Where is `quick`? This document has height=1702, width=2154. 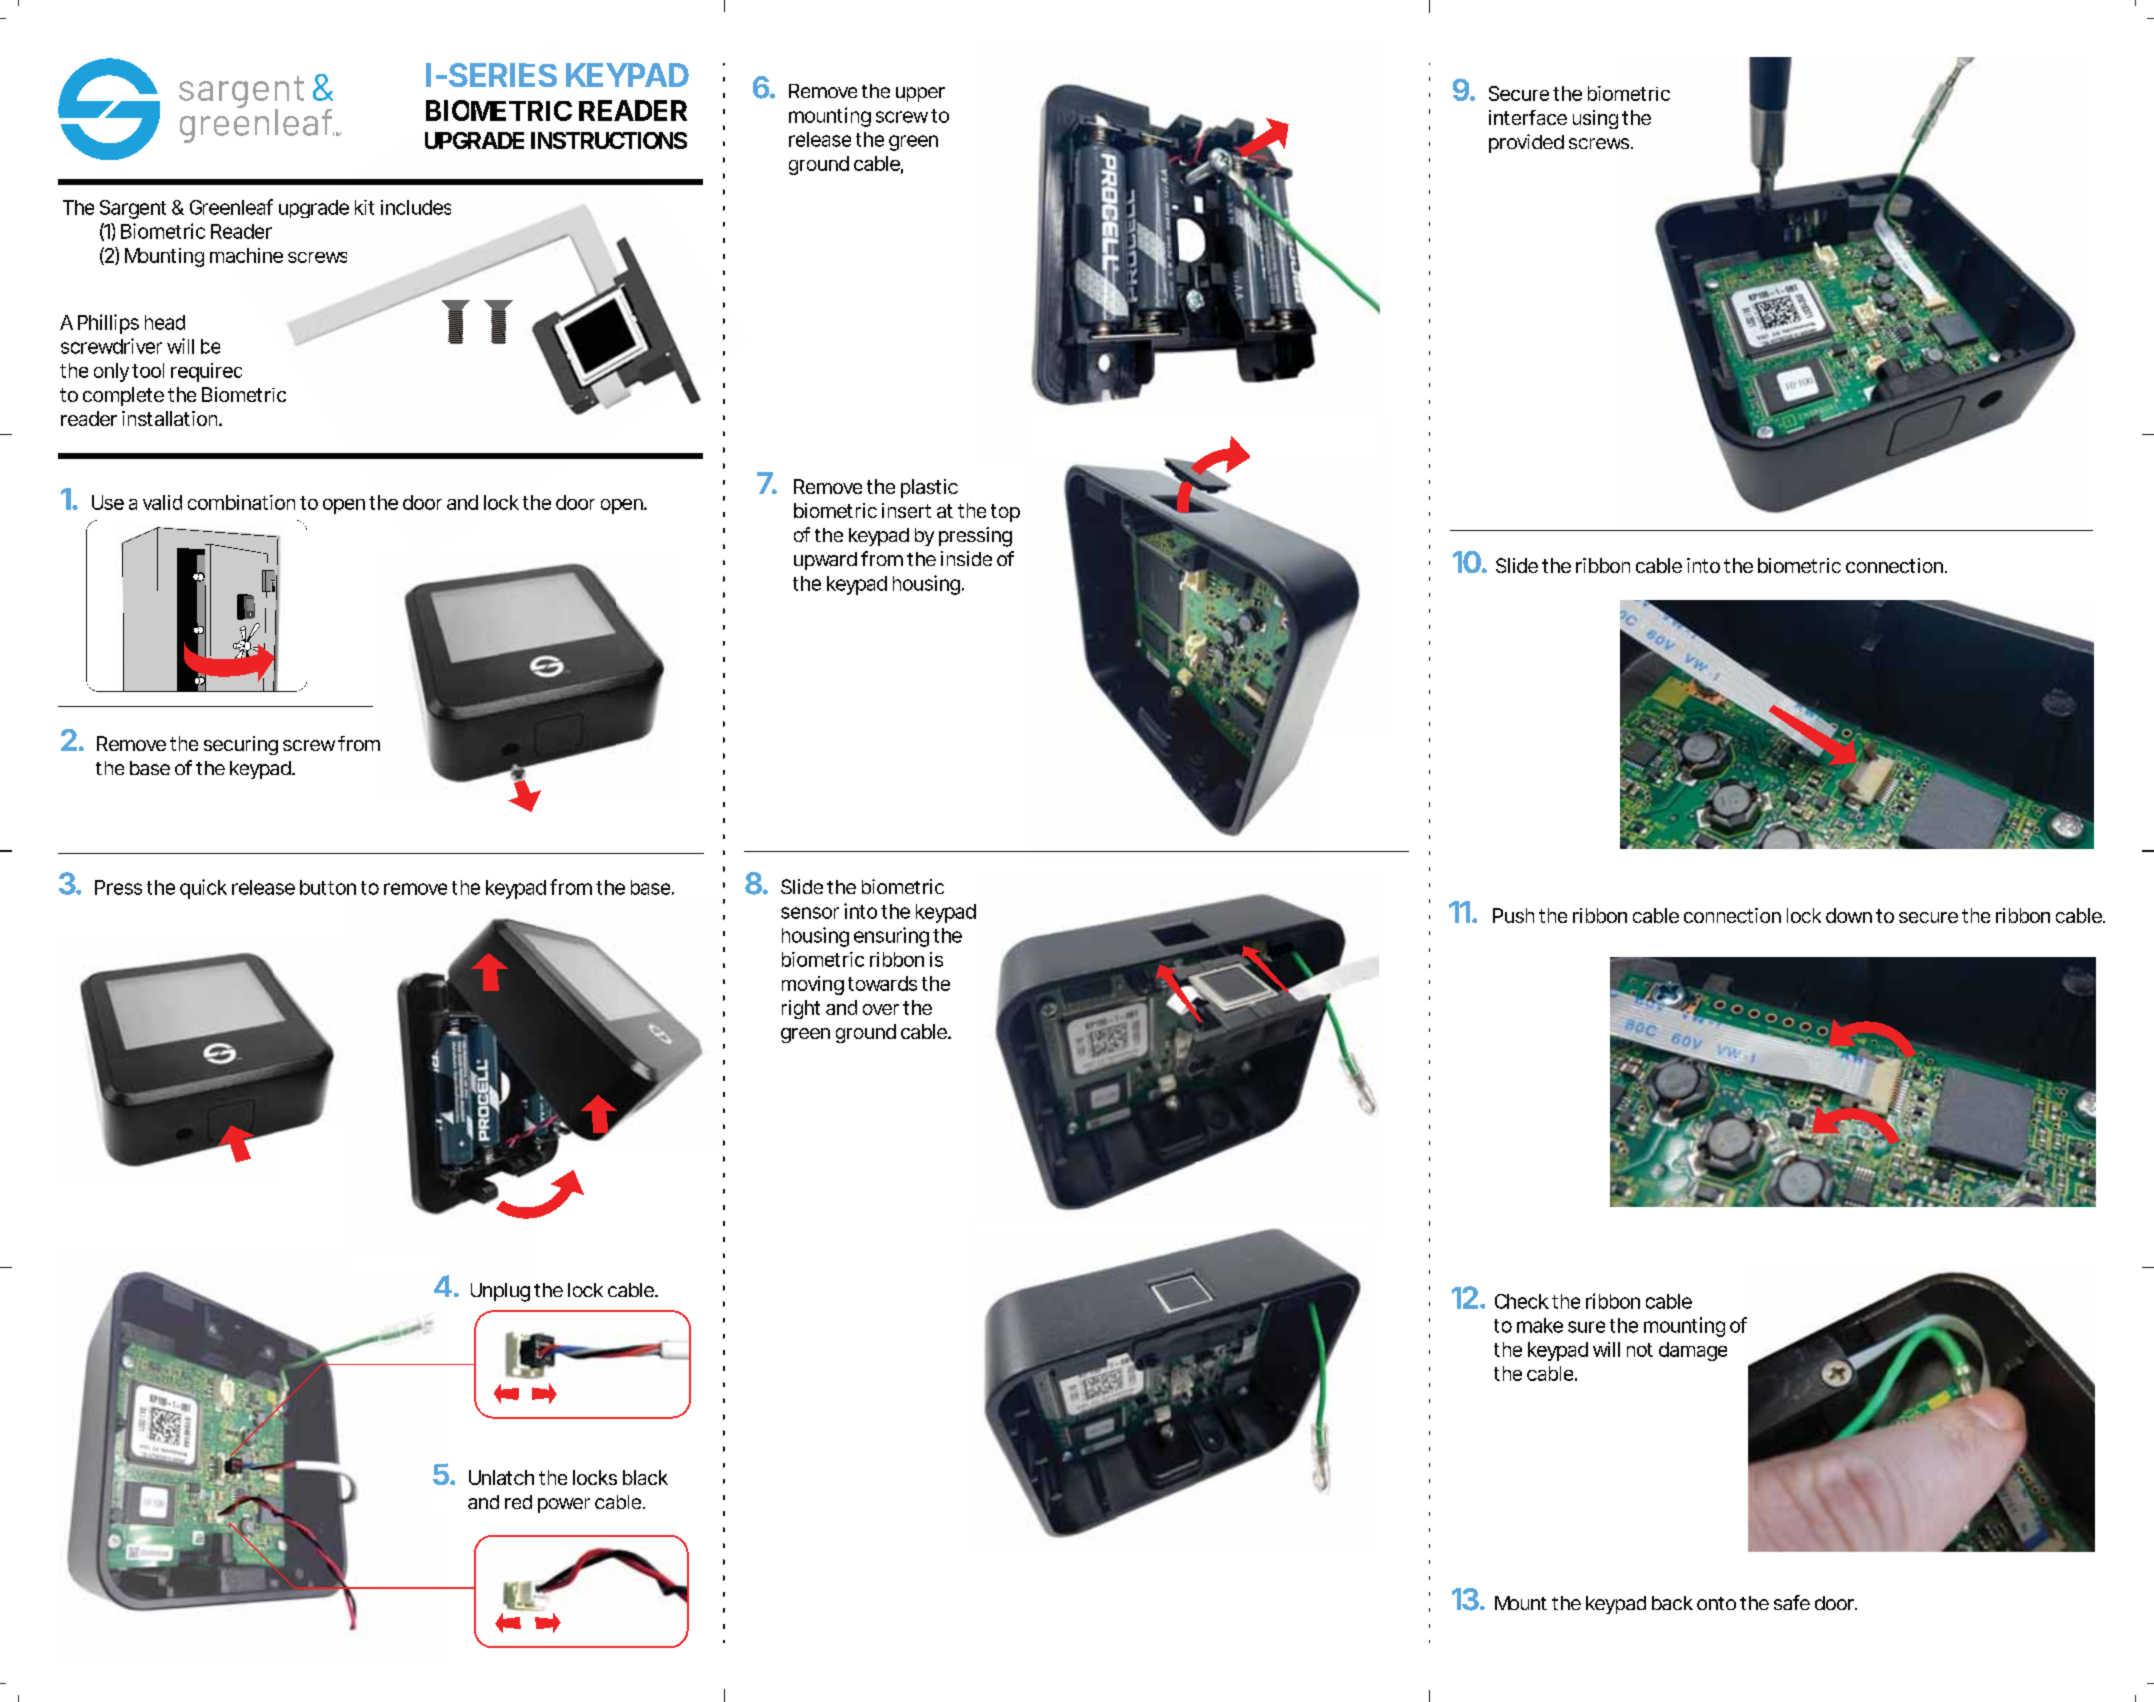 quick is located at coordinates (203, 889).
